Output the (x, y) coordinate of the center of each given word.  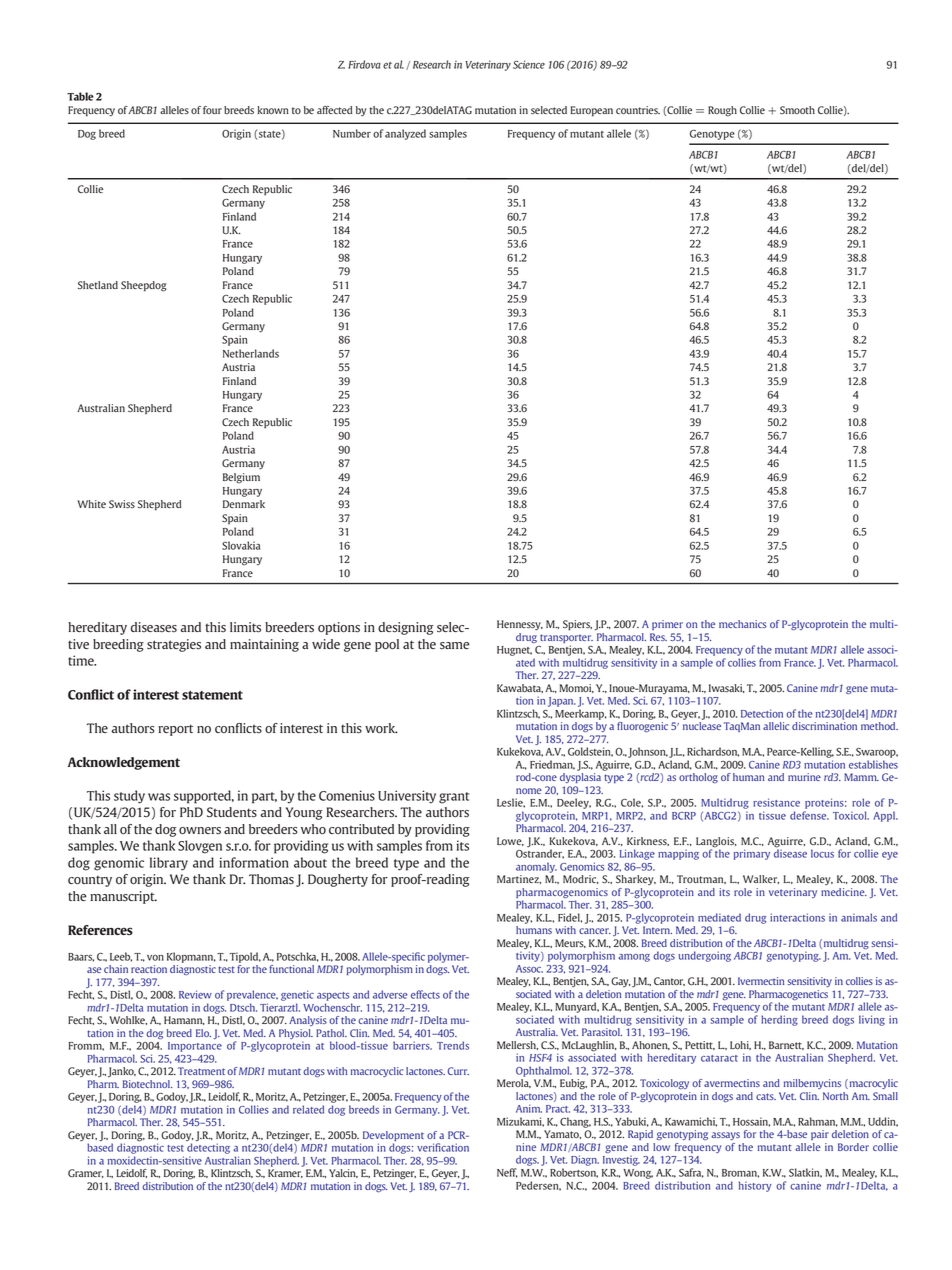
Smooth (797, 110)
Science (529, 64)
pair (820, 1135)
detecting (208, 1147)
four (212, 110)
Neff (507, 1173)
